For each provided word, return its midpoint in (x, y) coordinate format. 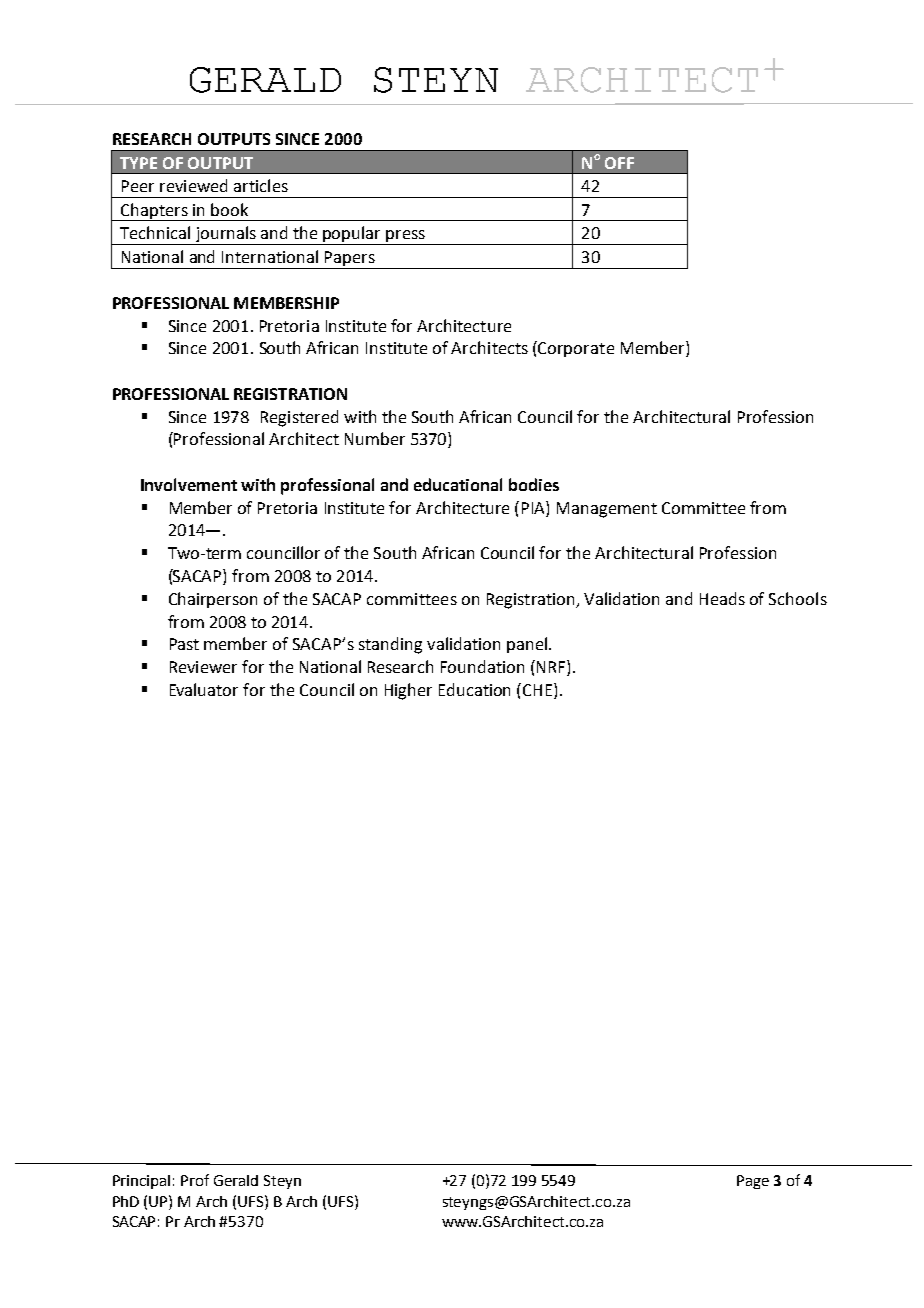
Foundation (482, 666)
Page (753, 1182)
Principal (141, 1182)
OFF (619, 163)
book (229, 209)
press (406, 237)
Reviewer (203, 667)
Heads (722, 598)
